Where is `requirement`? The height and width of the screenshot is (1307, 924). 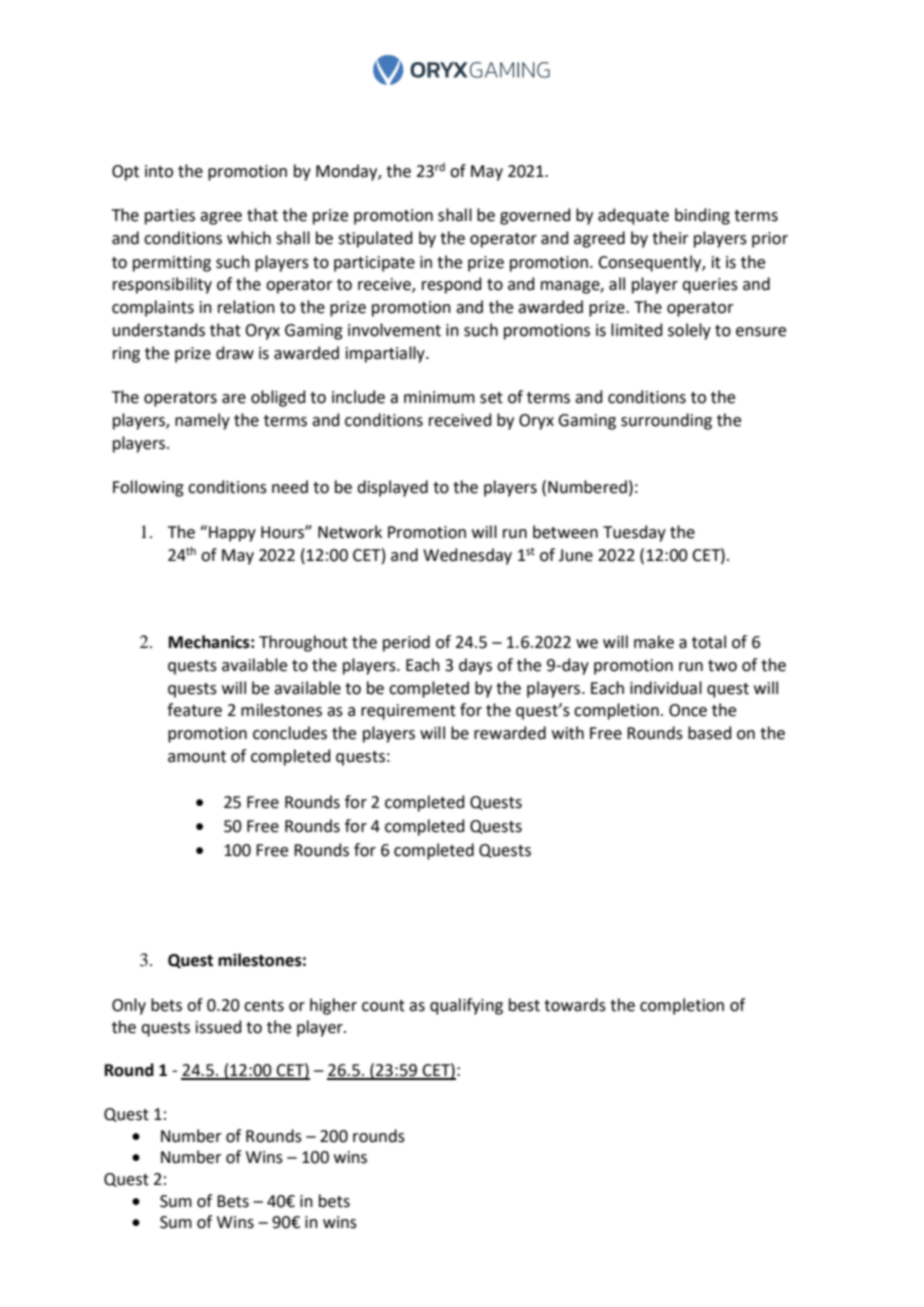 requirement is located at coordinates (408, 712).
